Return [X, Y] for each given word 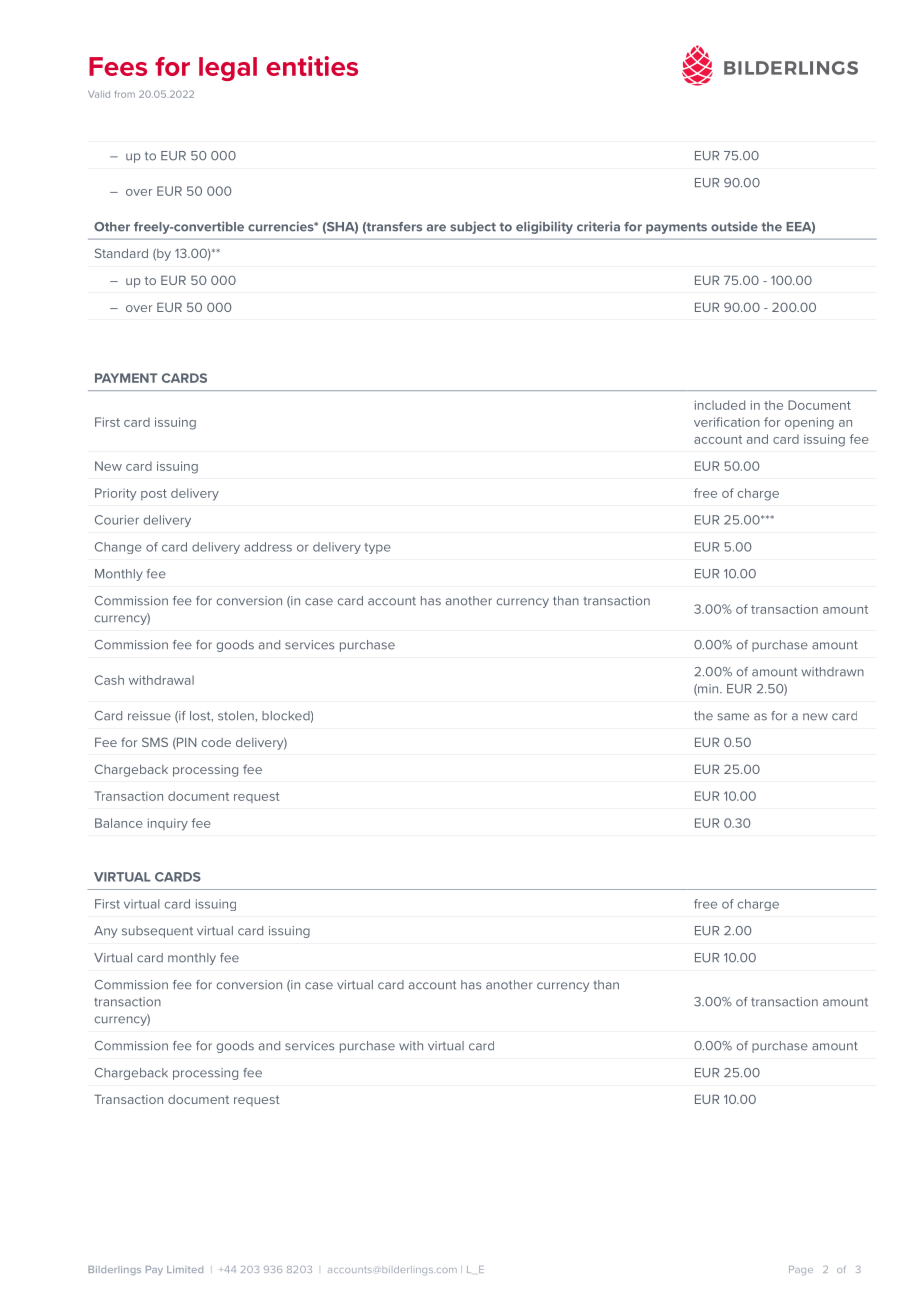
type [377, 548]
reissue [149, 716]
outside [734, 226]
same [733, 717]
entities [312, 66]
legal [228, 69]
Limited [185, 1269]
